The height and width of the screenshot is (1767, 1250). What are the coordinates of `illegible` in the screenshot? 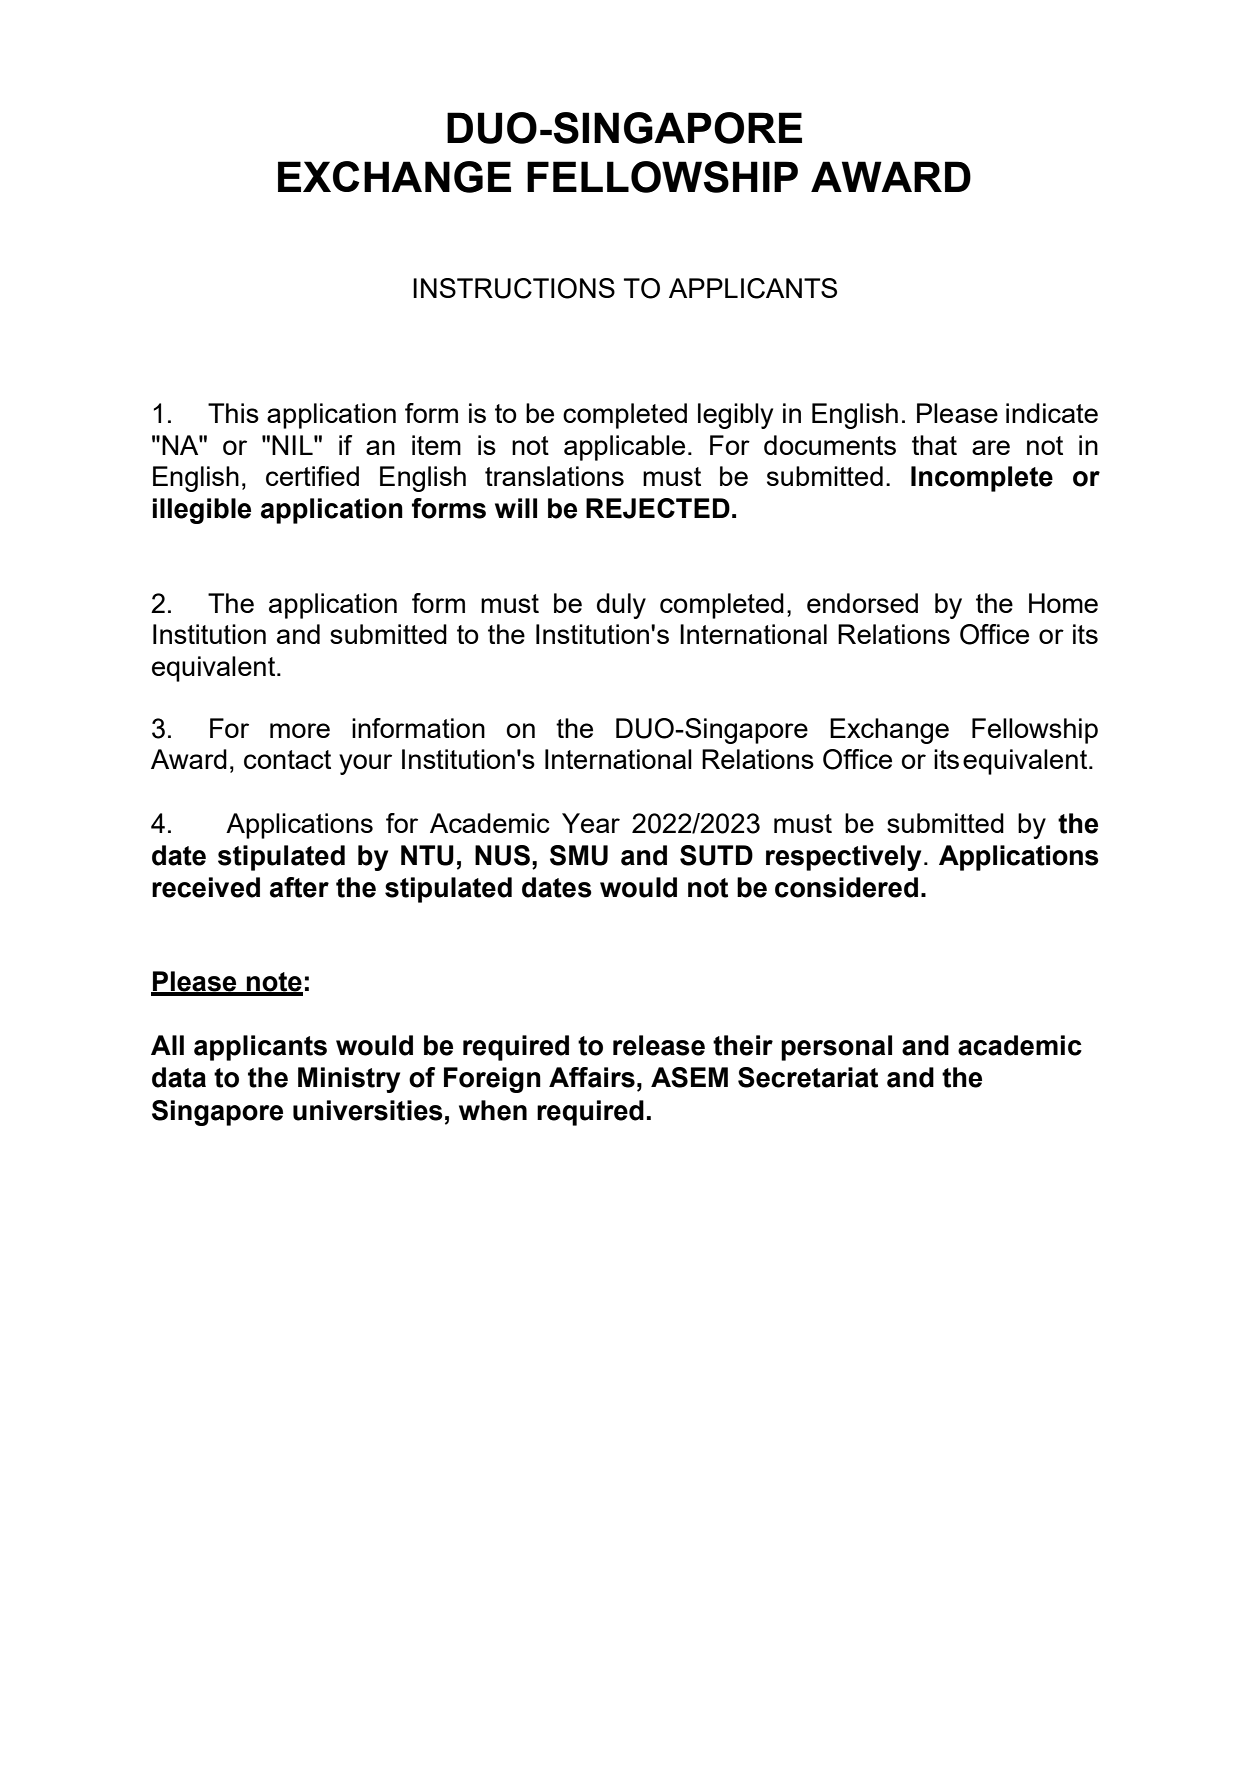 It's located at (202, 511).
